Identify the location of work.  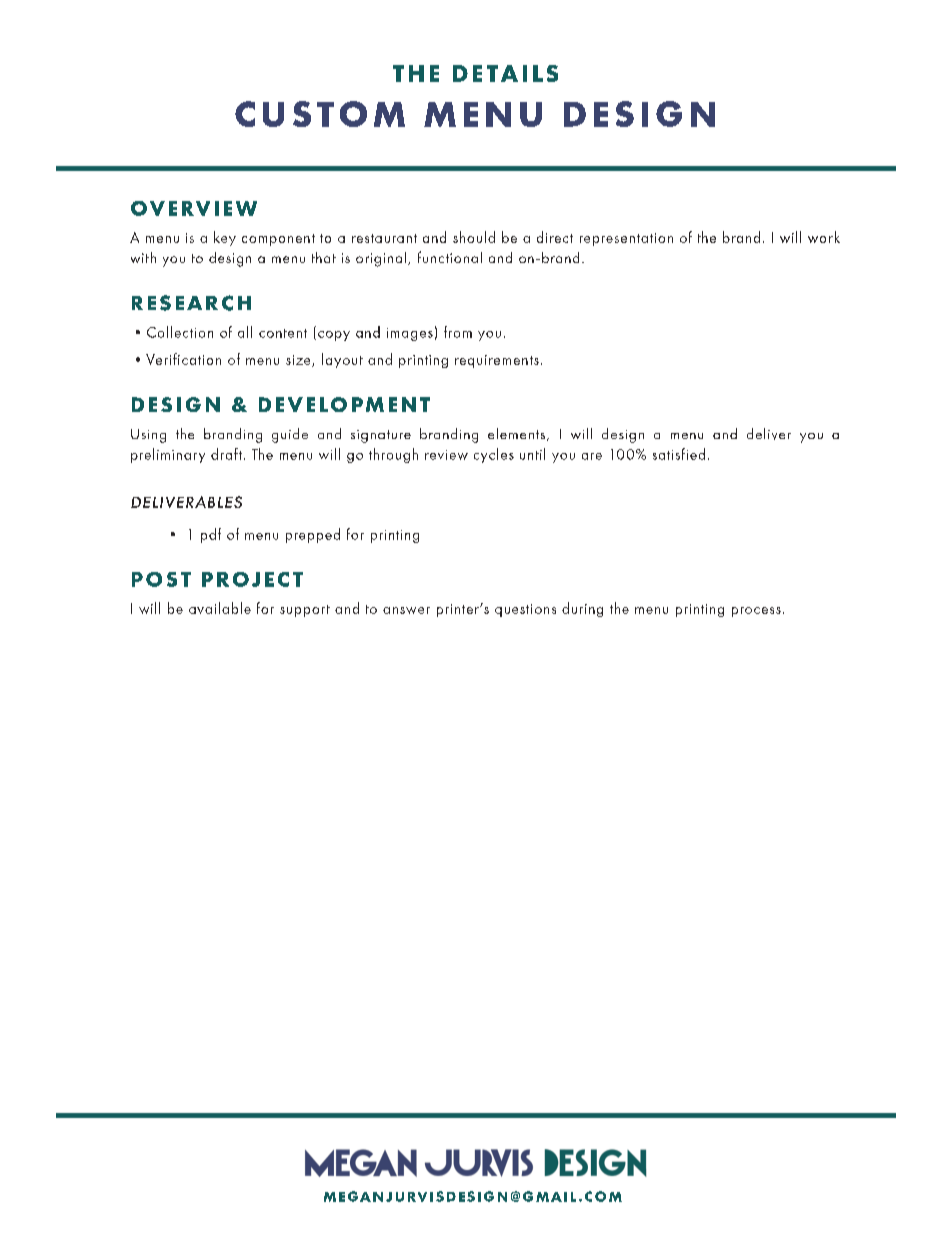
(824, 237).
